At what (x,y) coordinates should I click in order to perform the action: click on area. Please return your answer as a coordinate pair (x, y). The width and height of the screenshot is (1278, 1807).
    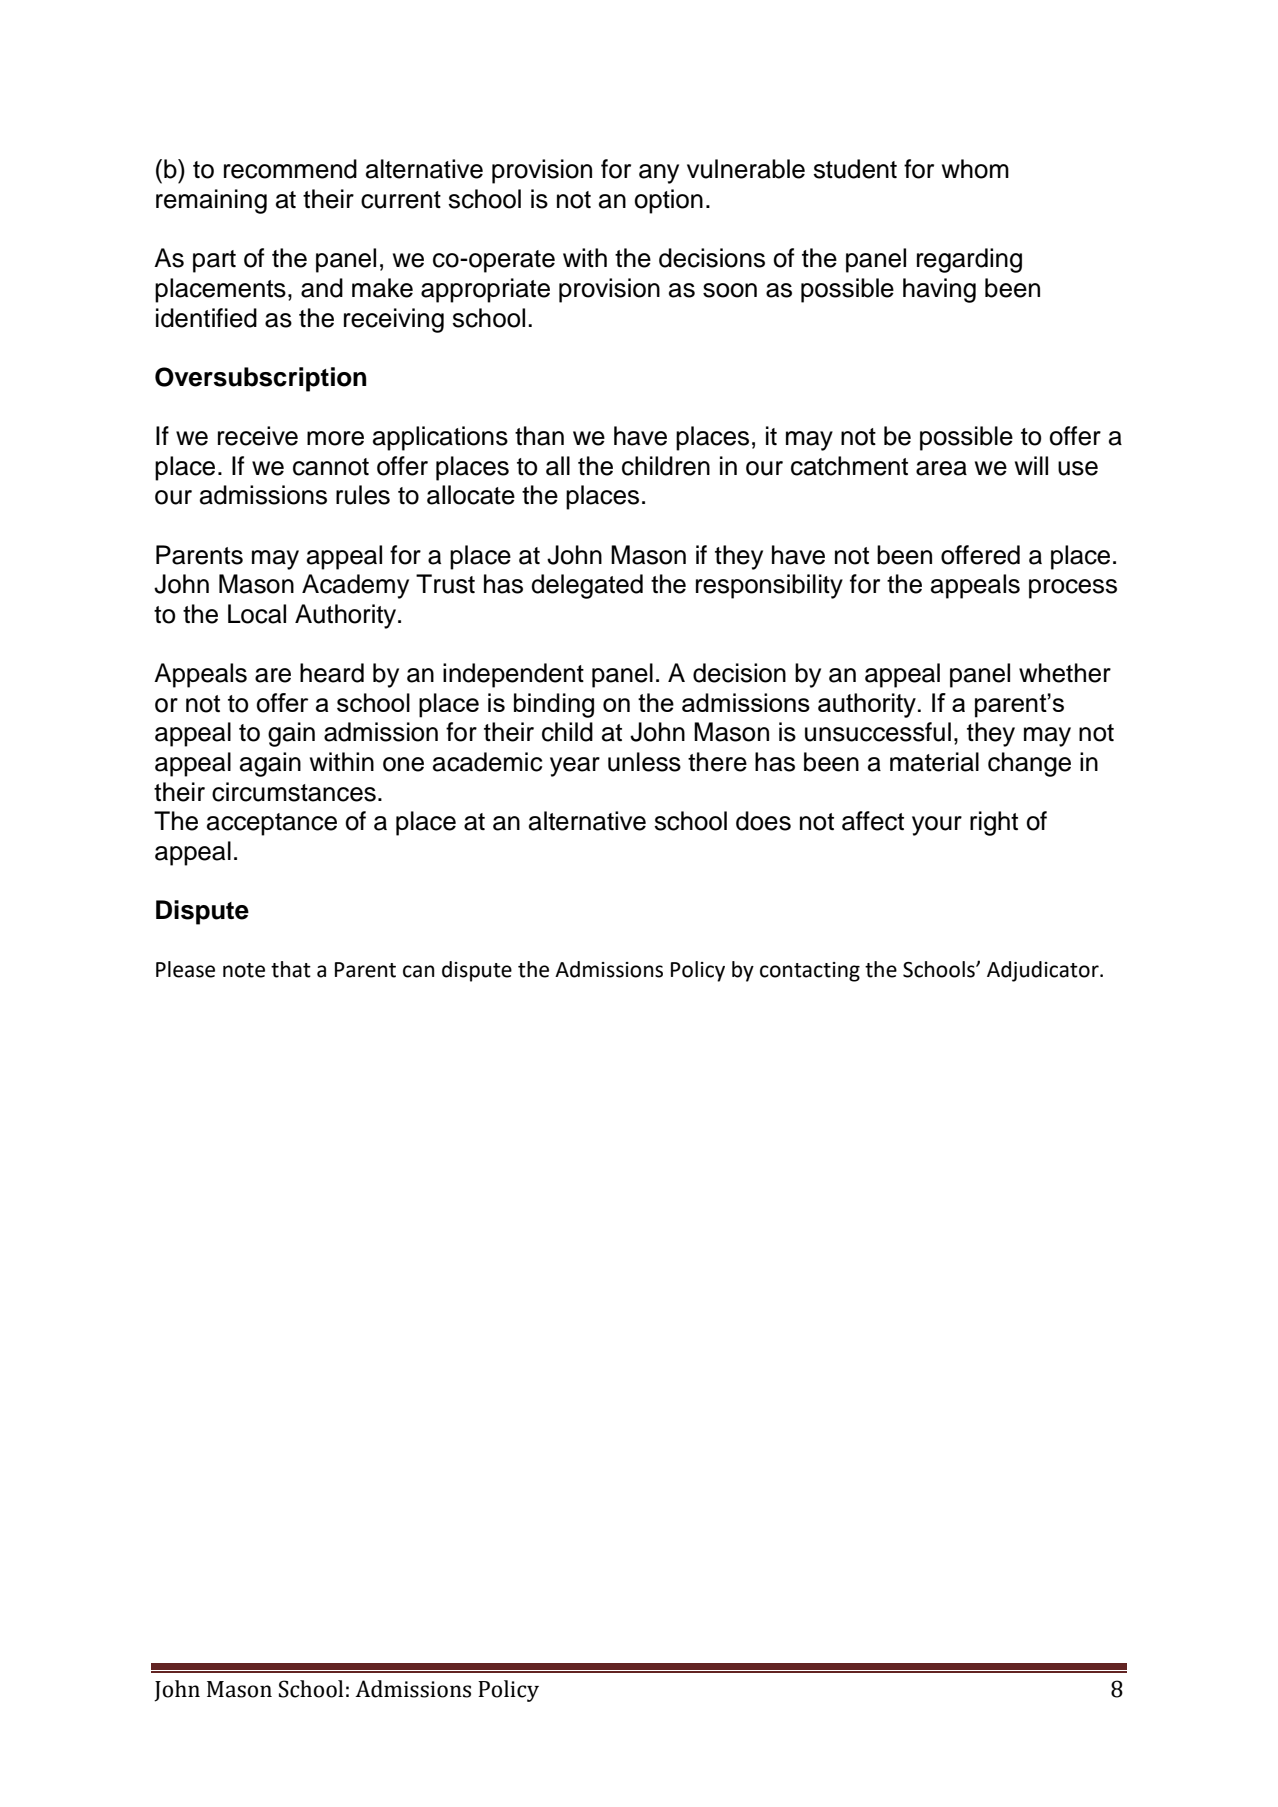
    Looking at the image, I should click on (941, 468).
